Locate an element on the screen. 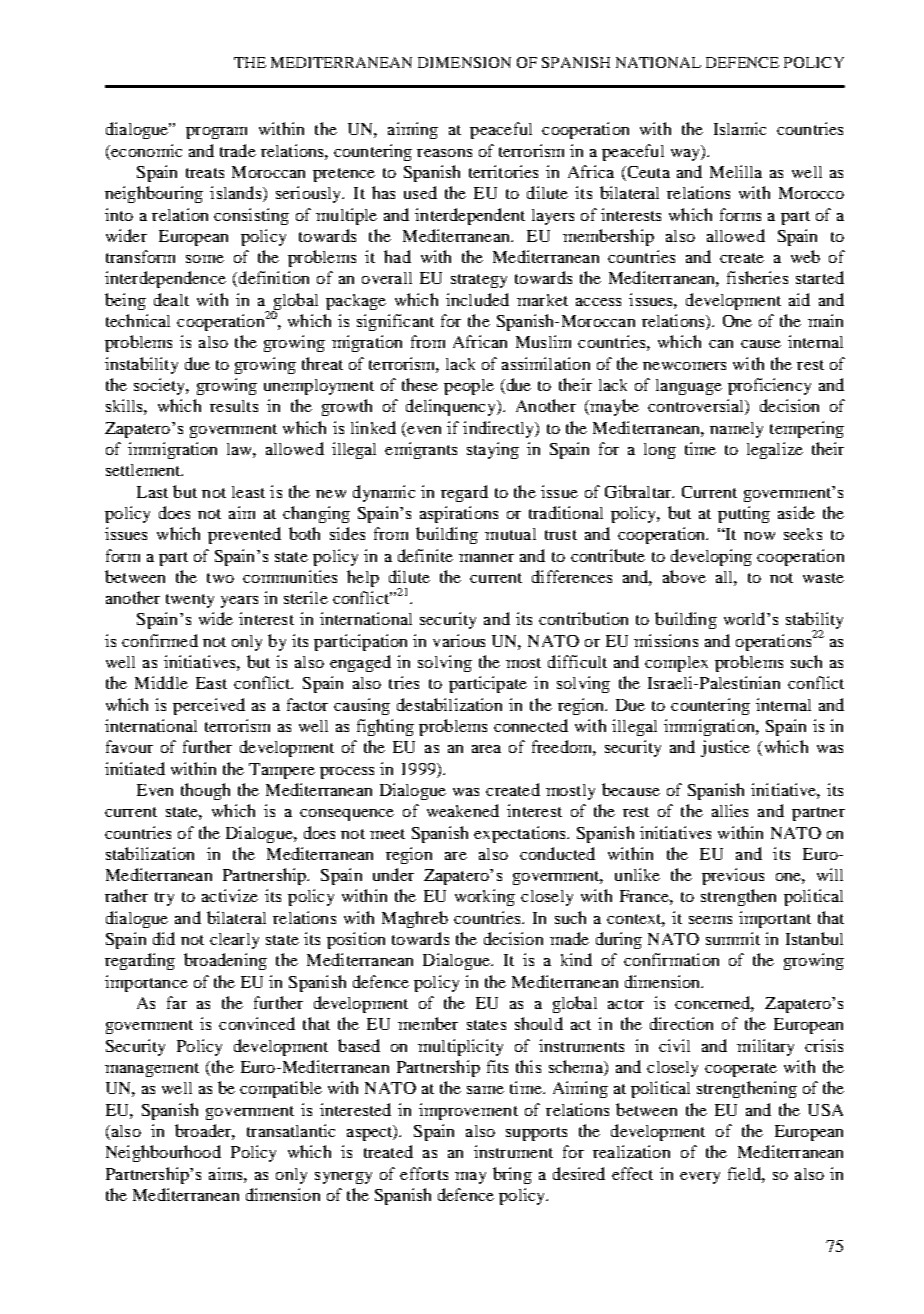  field is located at coordinates (745, 1173).
